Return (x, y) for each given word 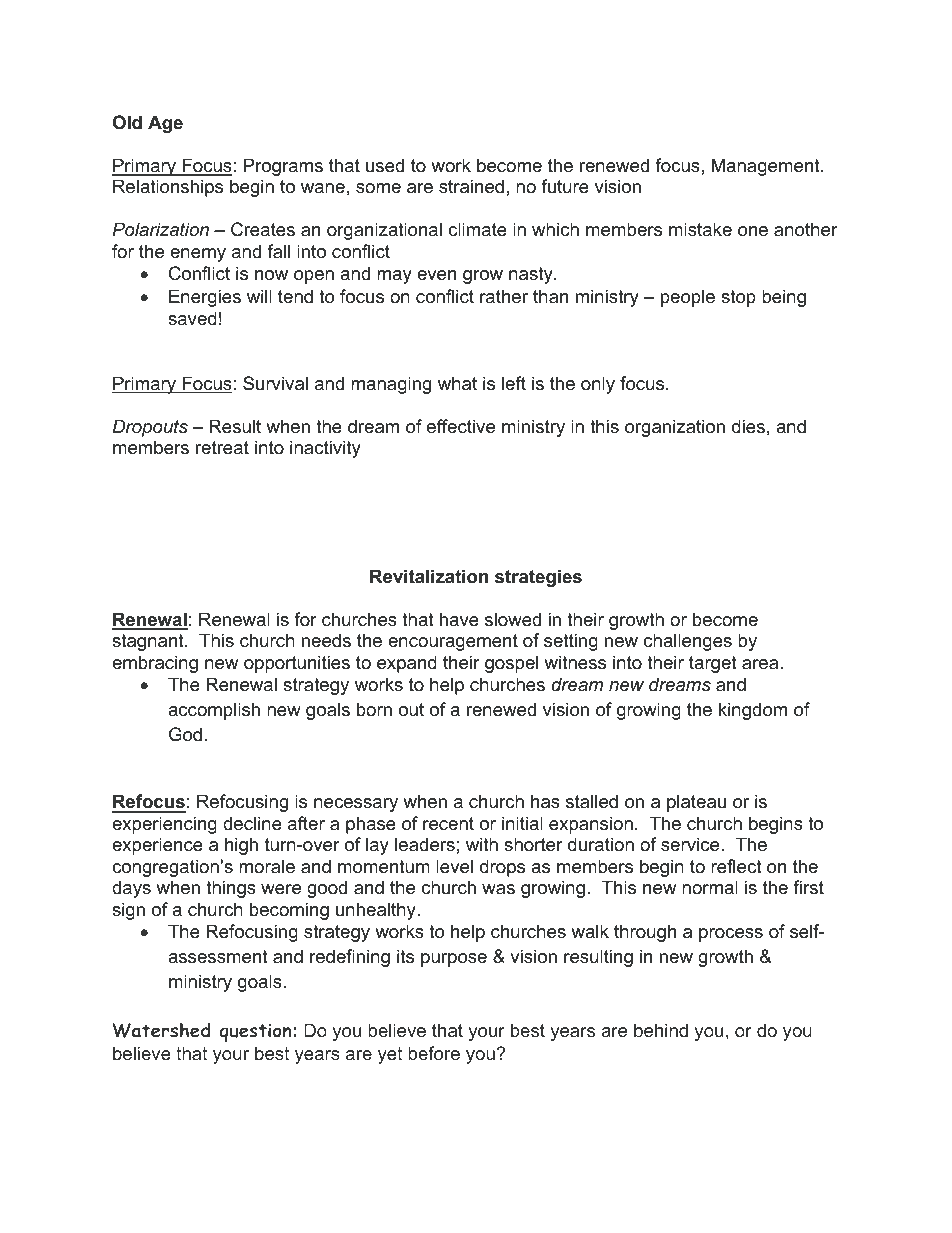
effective (461, 426)
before (434, 1053)
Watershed (161, 1030)
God (185, 734)
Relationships (168, 188)
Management (767, 167)
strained (471, 186)
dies (748, 426)
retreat (222, 447)
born (374, 709)
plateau (696, 803)
